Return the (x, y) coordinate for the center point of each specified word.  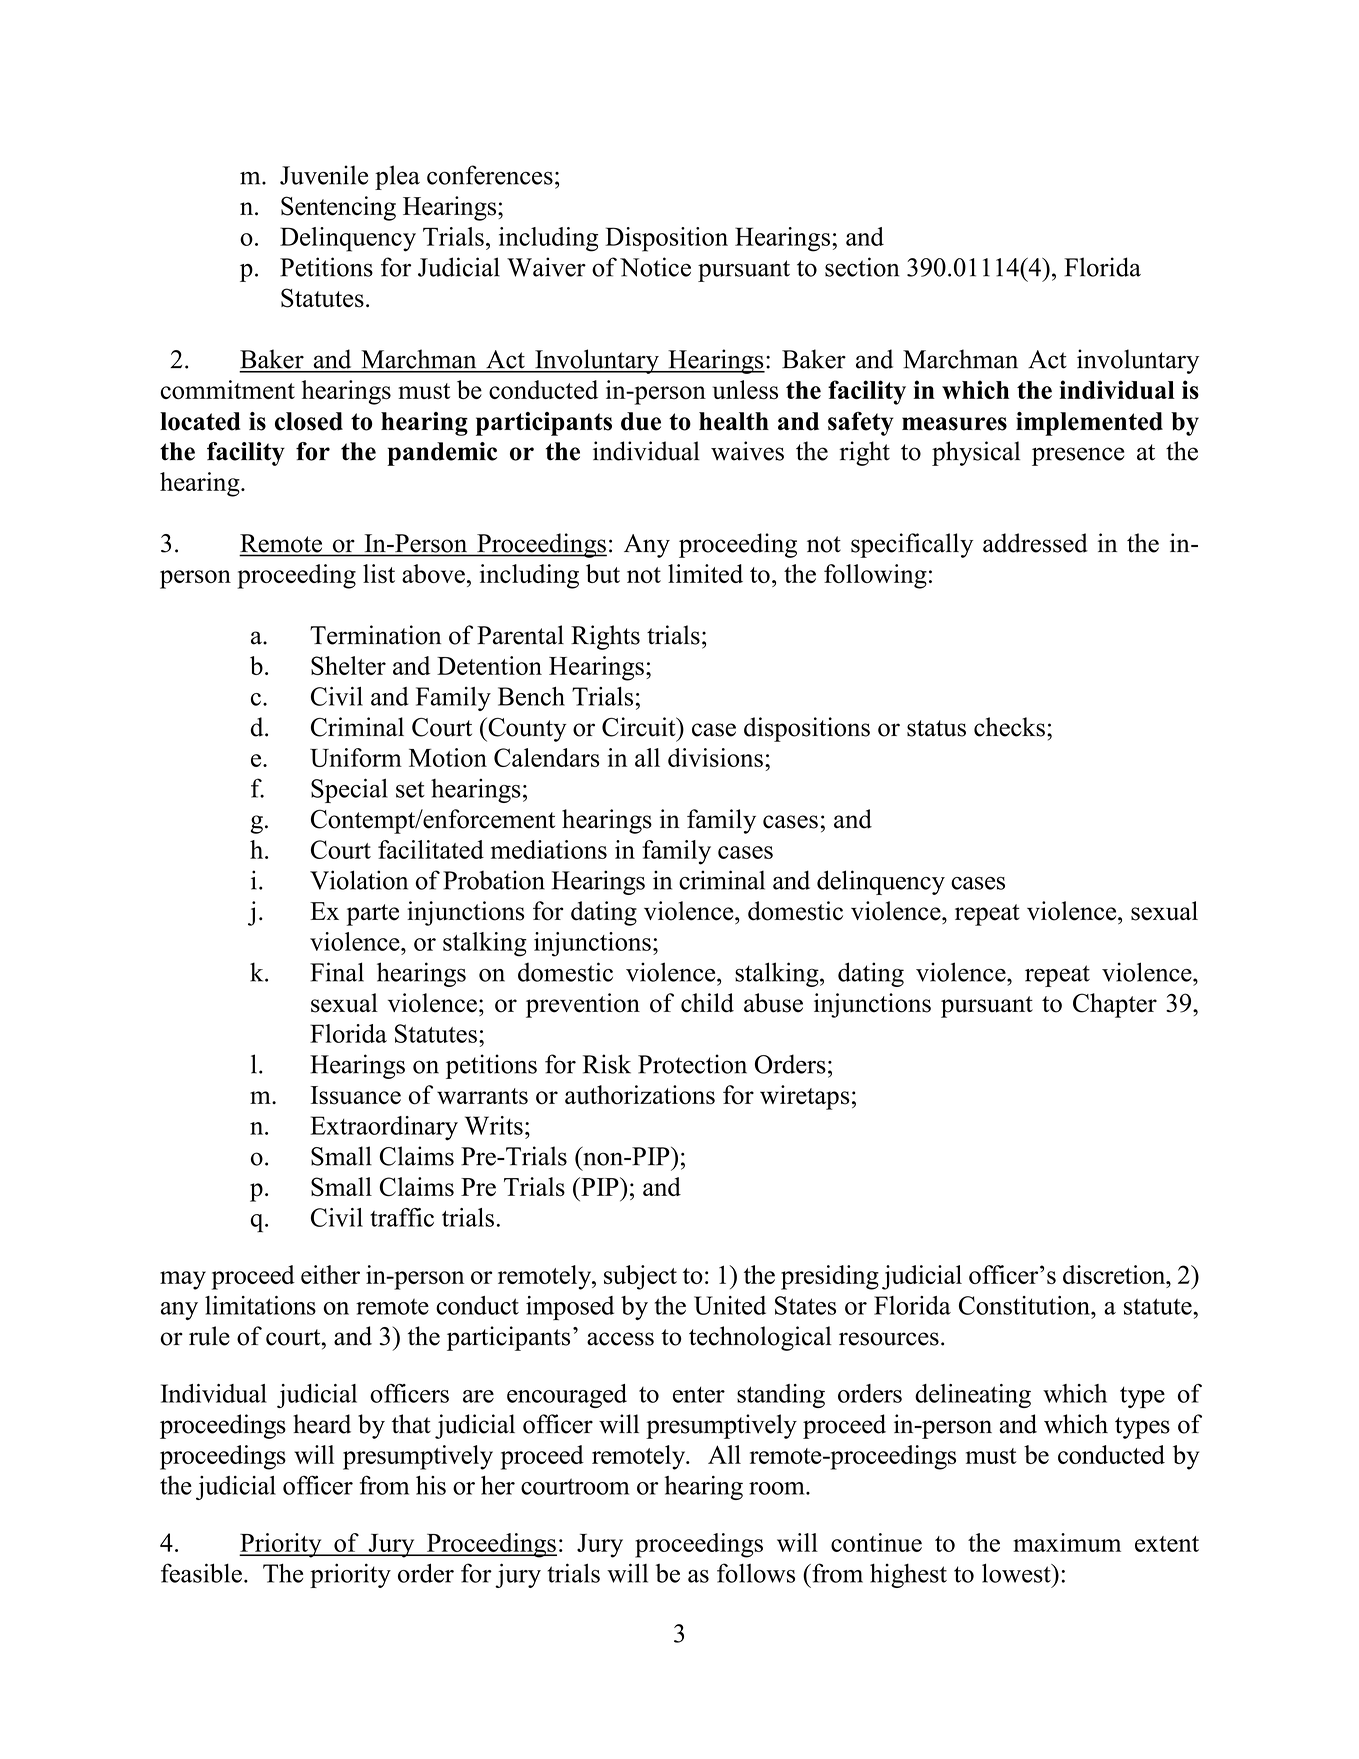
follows (756, 1573)
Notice (655, 267)
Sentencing (338, 208)
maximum (1067, 1542)
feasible (201, 1573)
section (862, 267)
